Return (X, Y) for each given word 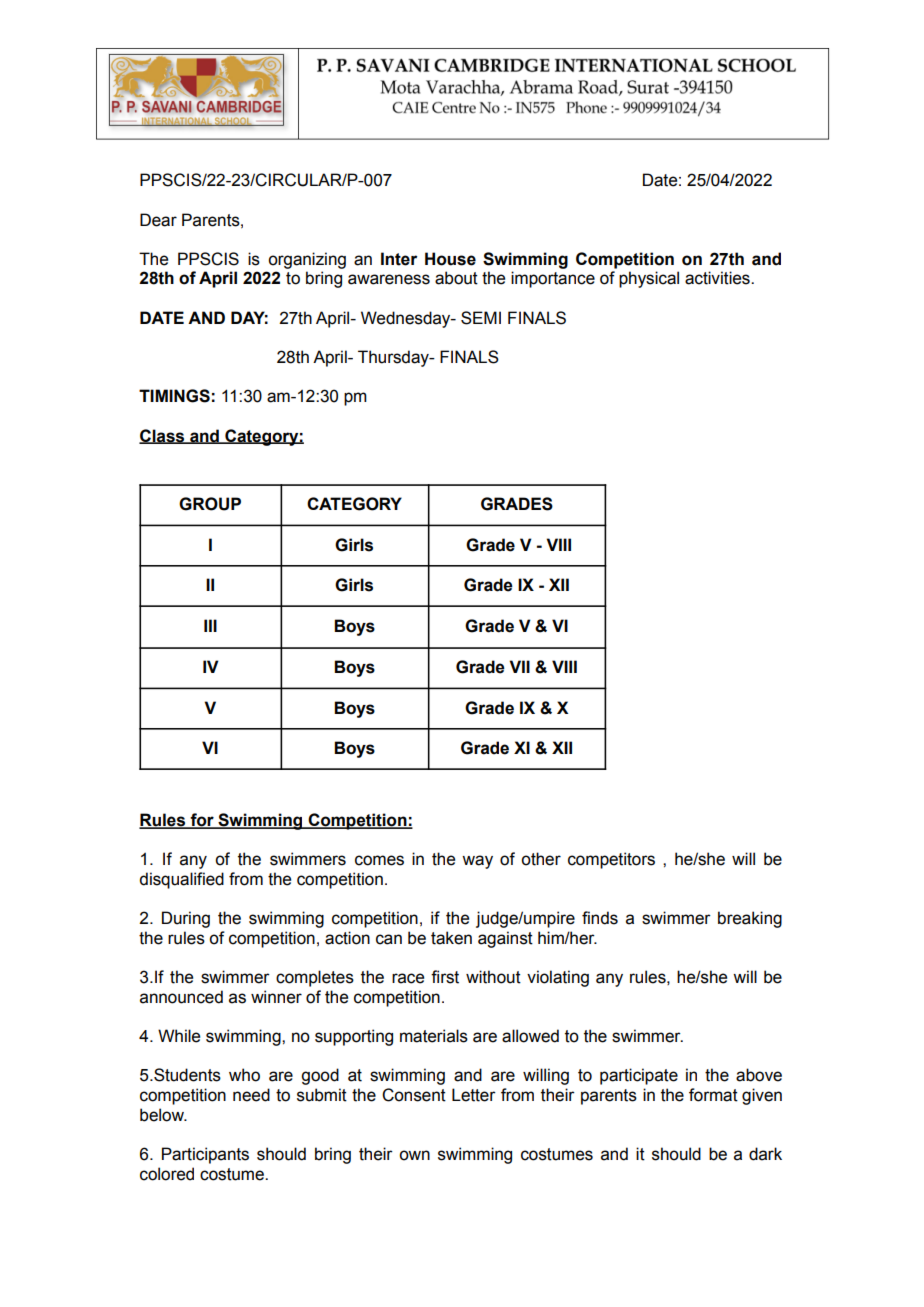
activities (718, 278)
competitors (611, 860)
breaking (750, 919)
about (456, 278)
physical (649, 279)
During (186, 919)
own (414, 1155)
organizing (307, 260)
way (477, 862)
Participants (205, 1155)
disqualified (181, 880)
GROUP (210, 504)
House (450, 259)
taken (451, 938)
